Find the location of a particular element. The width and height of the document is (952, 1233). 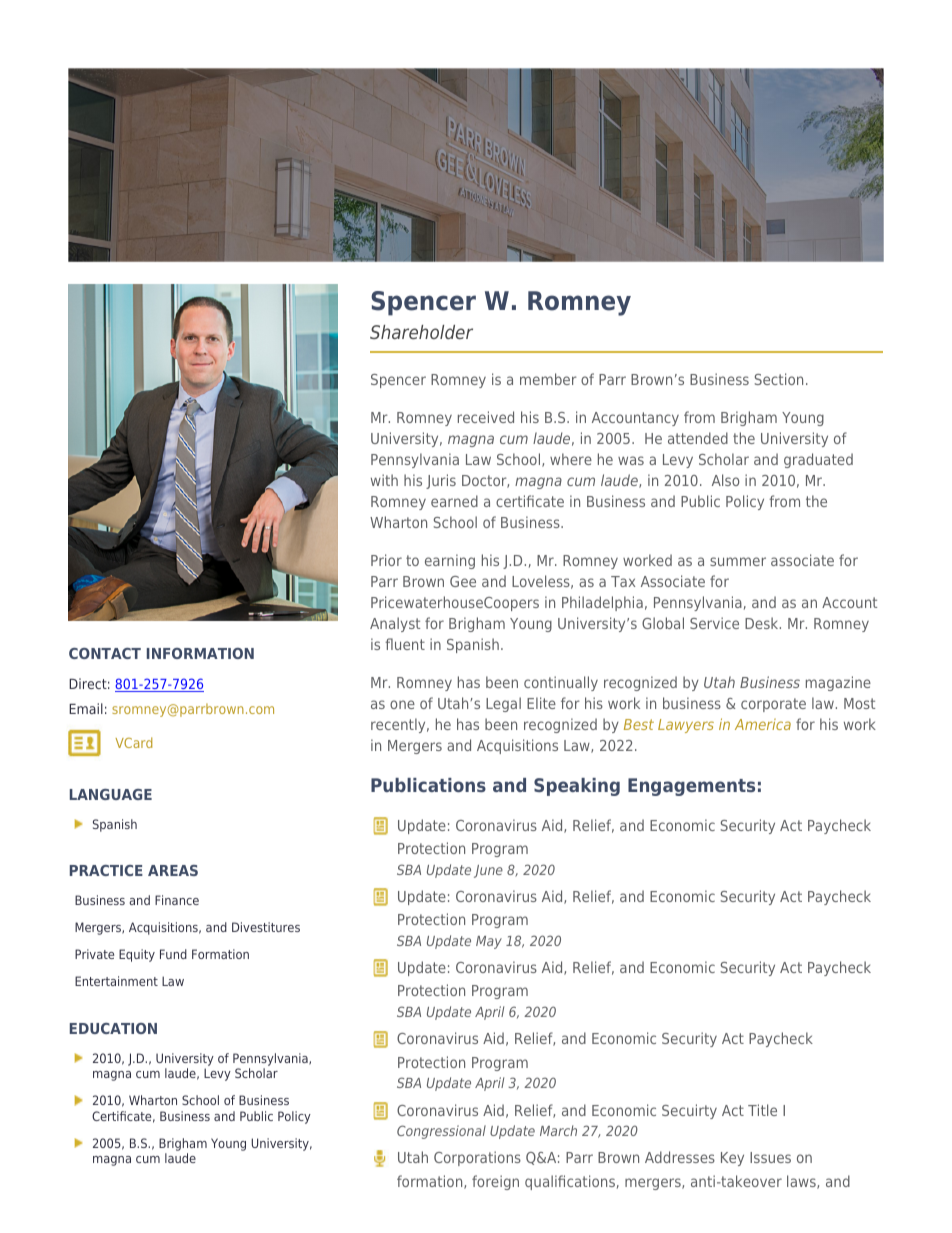

member is located at coordinates (548, 379).
